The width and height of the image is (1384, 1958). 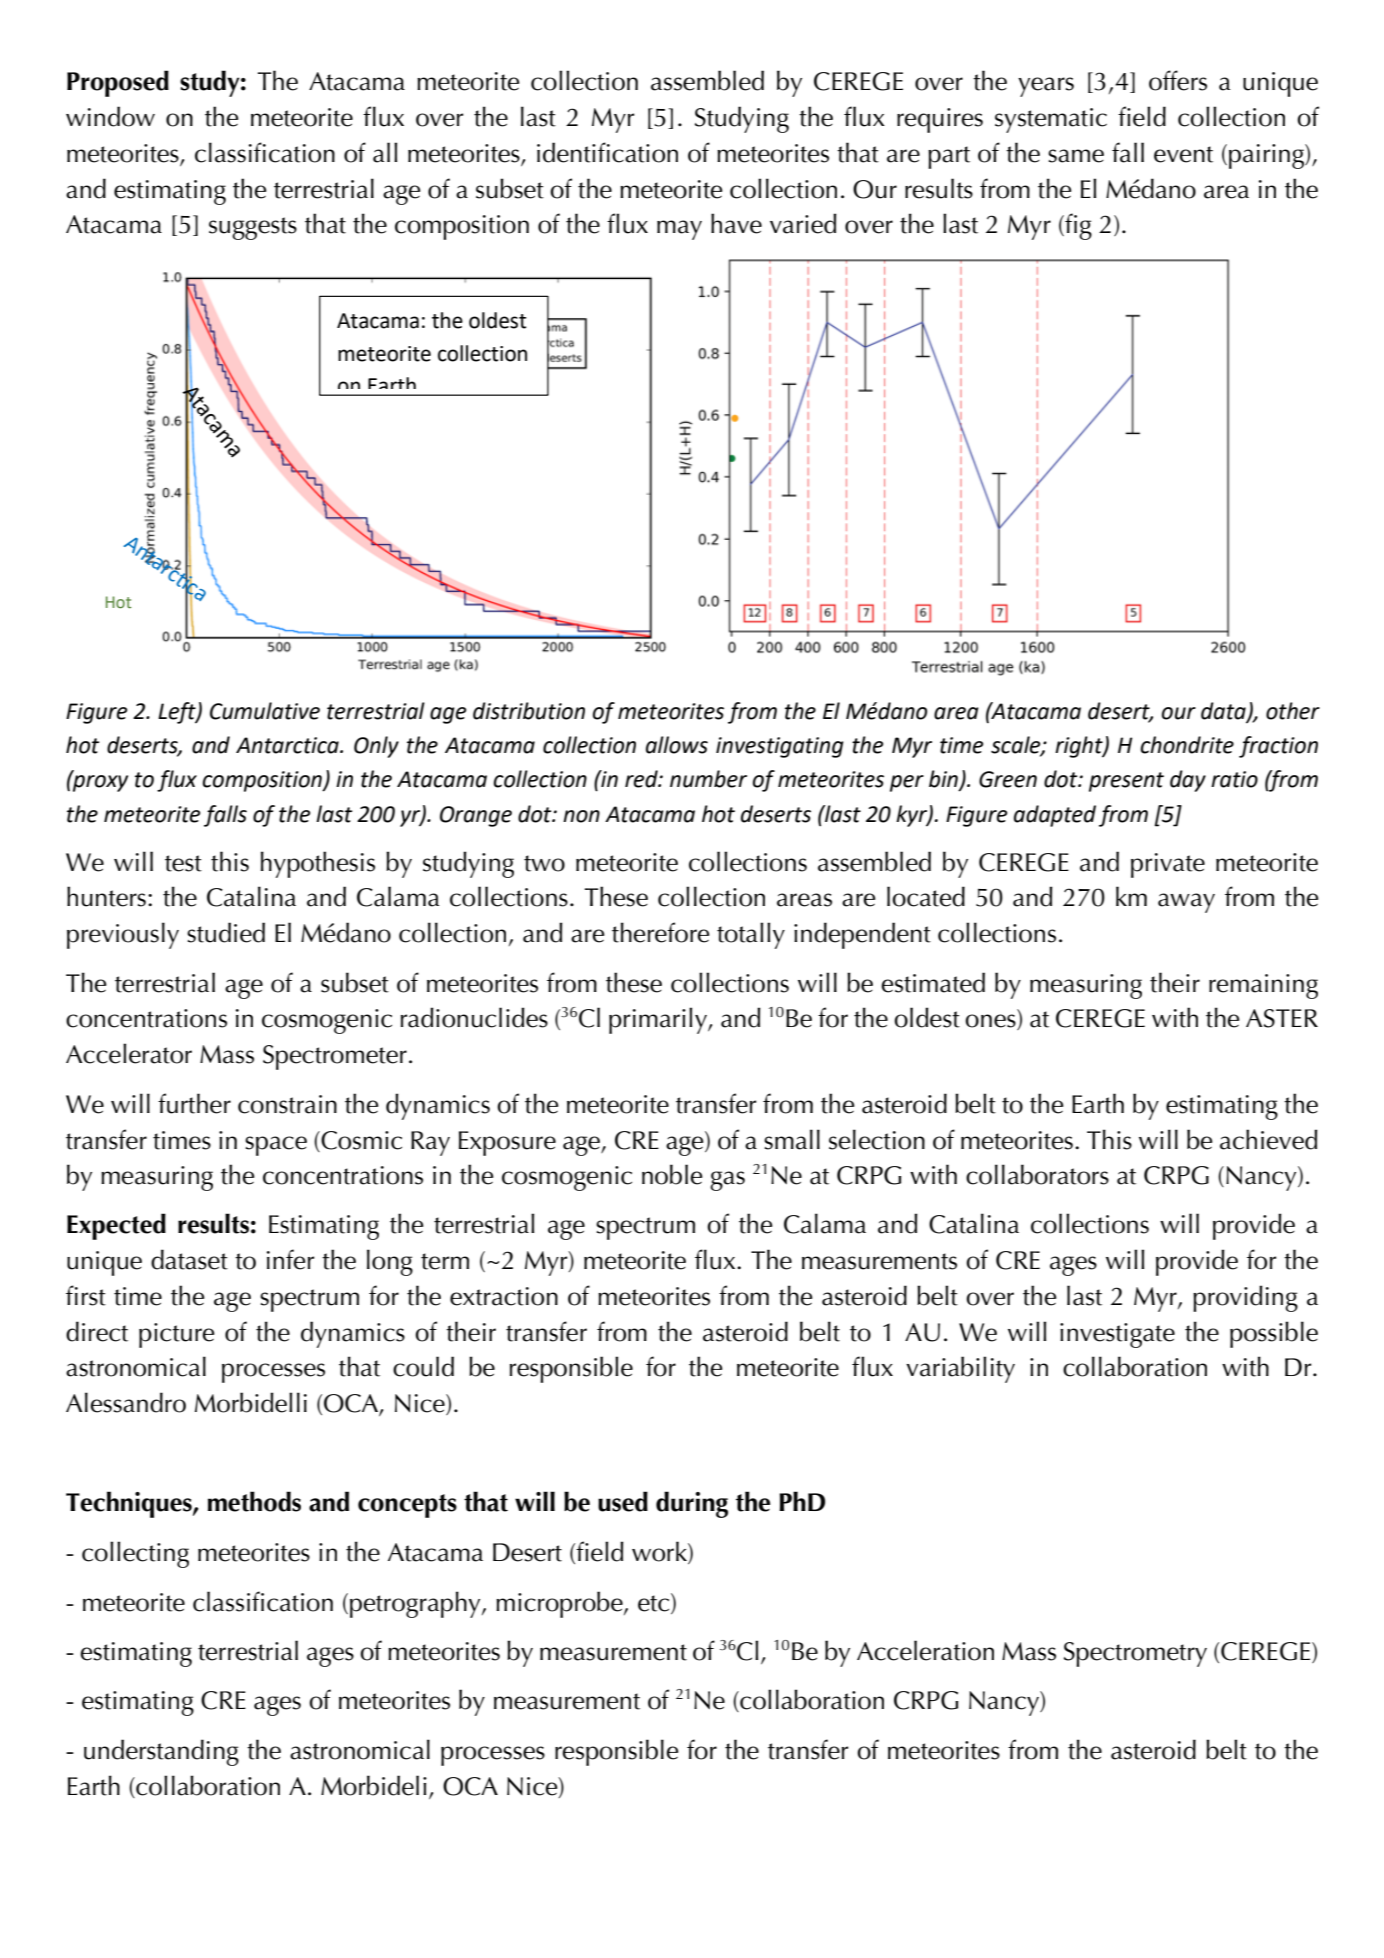 What do you see at coordinates (161, 1752) in the image?
I see `understanding` at bounding box center [161, 1752].
